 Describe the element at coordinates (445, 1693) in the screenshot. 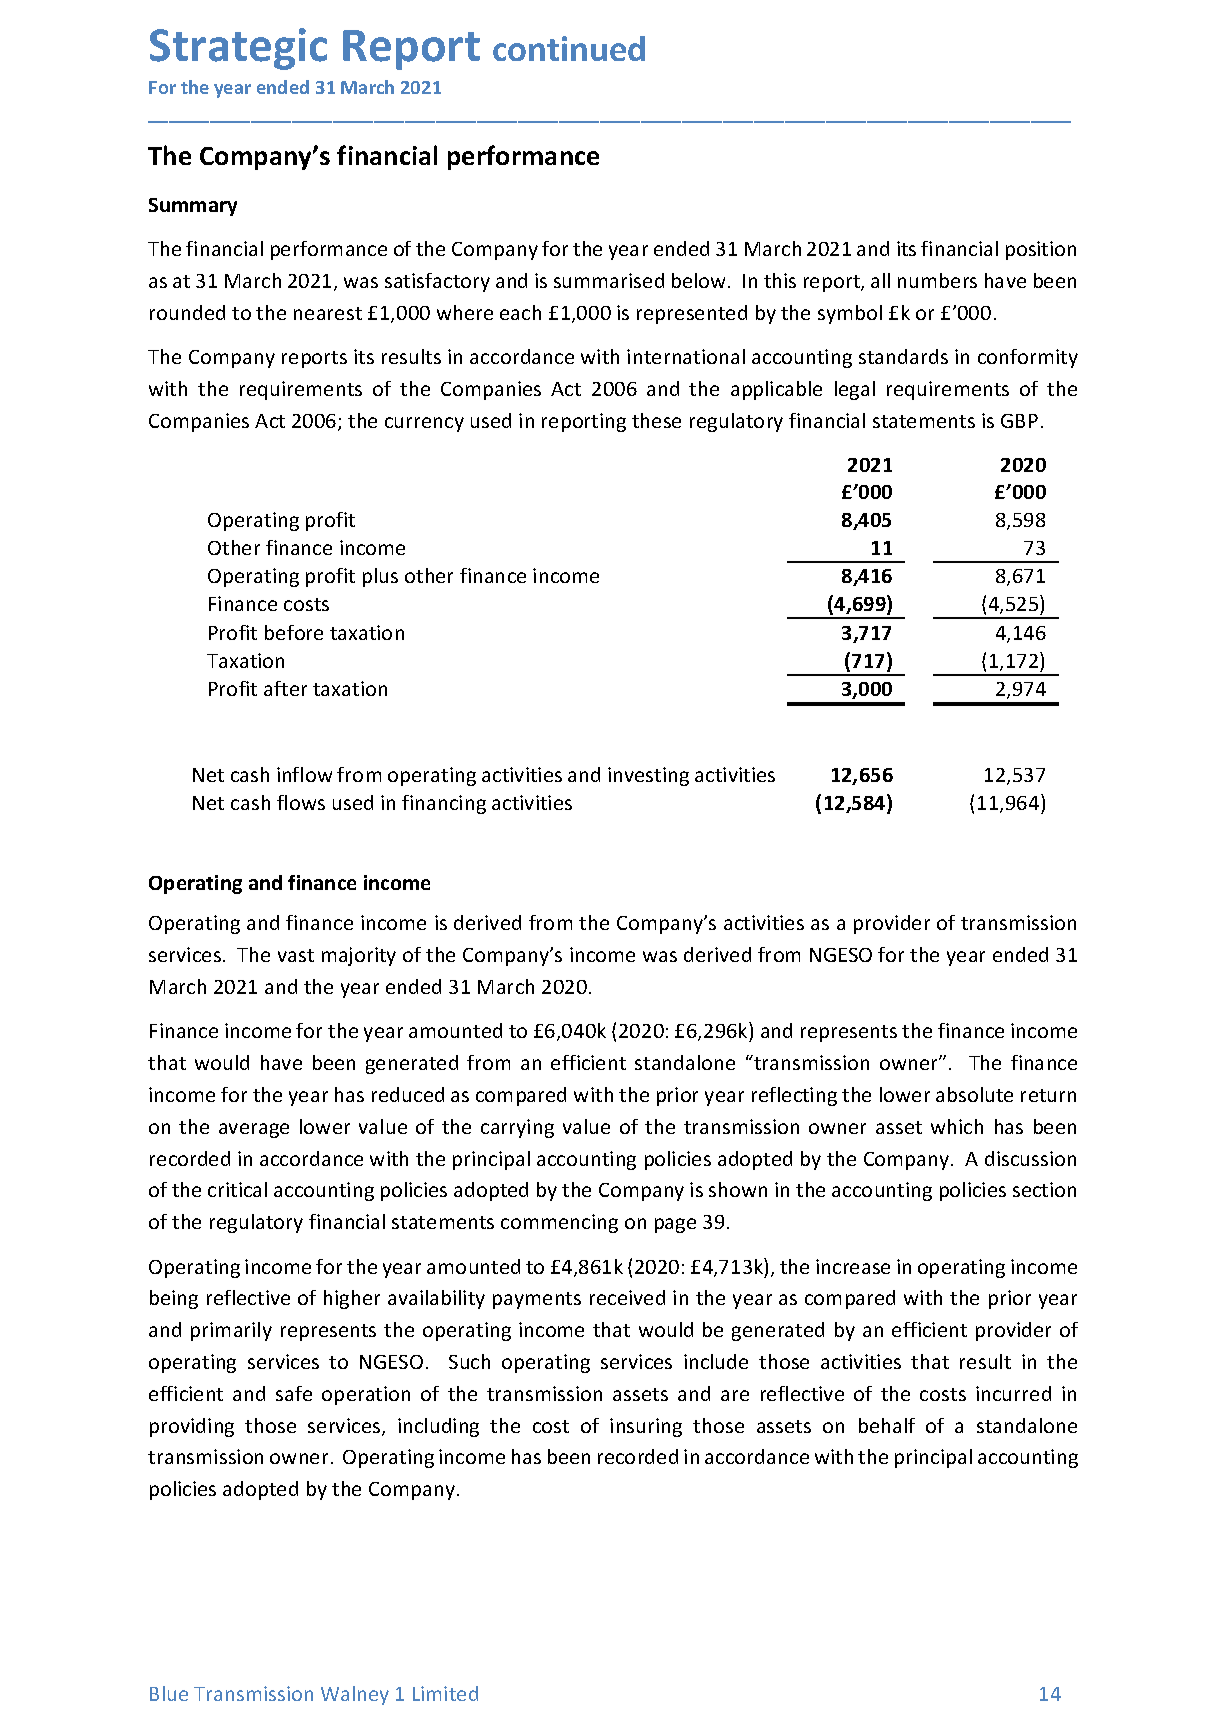

I see `Limited` at that location.
